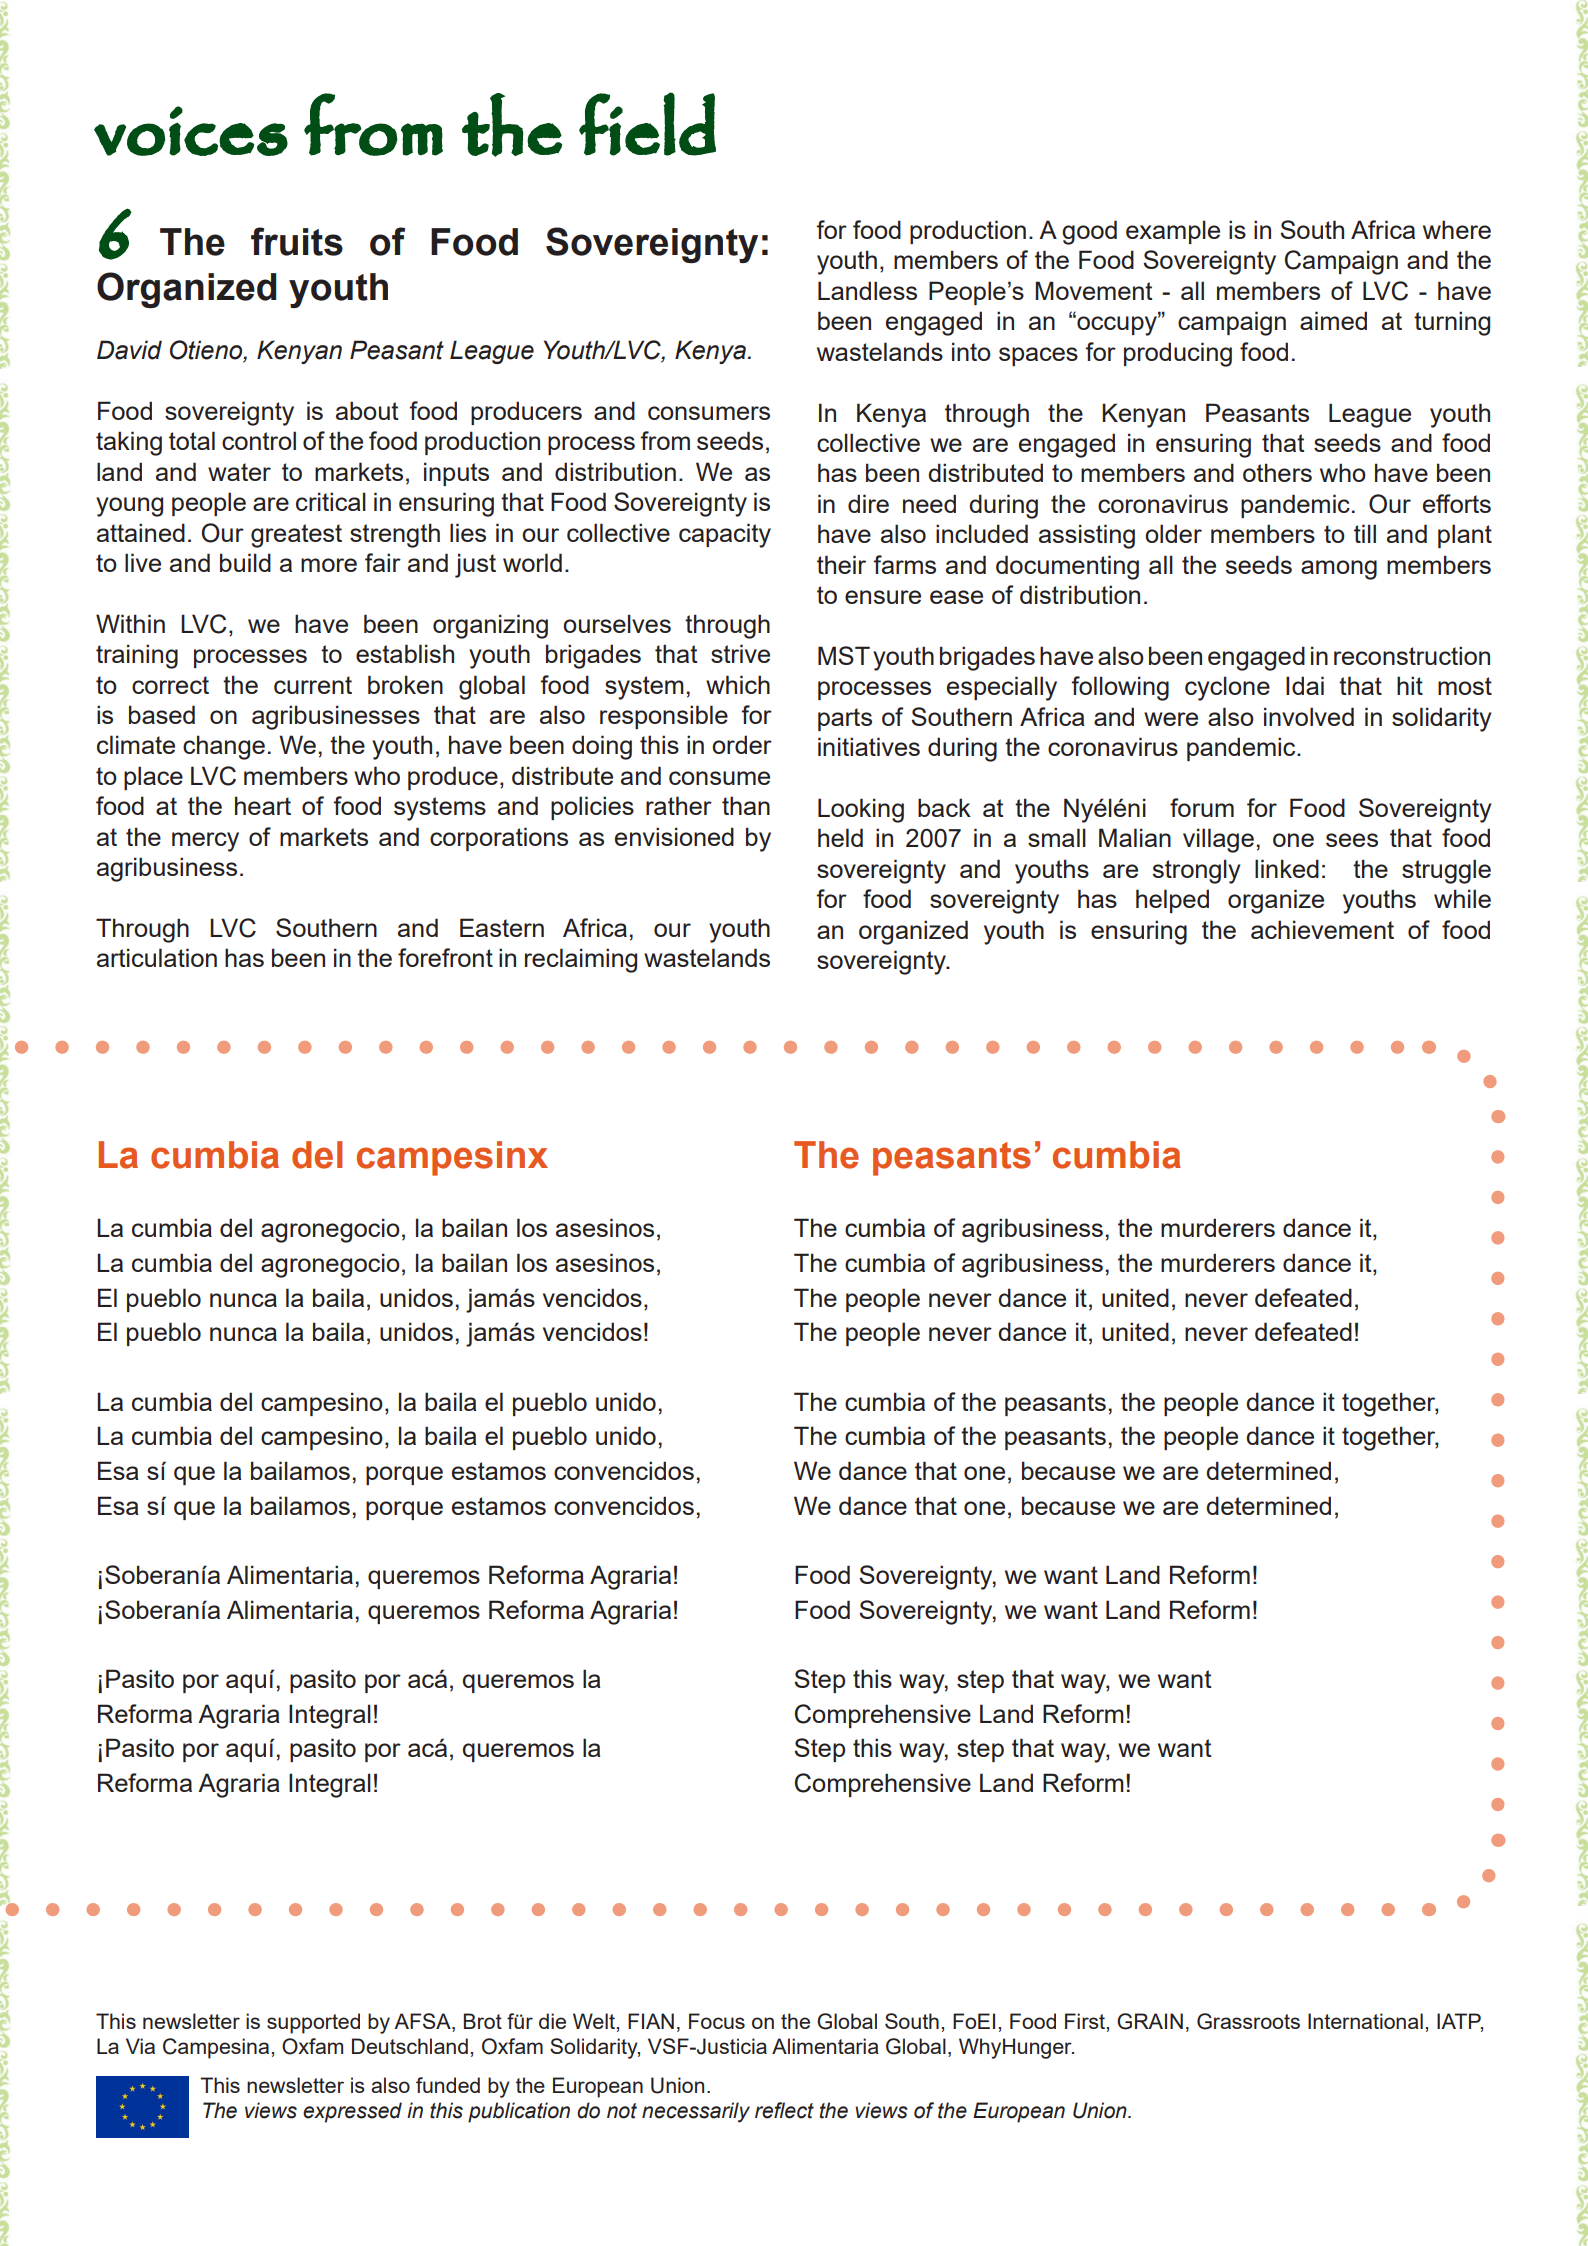 This screenshot has height=2246, width=1588. I want to click on example, so click(1173, 232).
